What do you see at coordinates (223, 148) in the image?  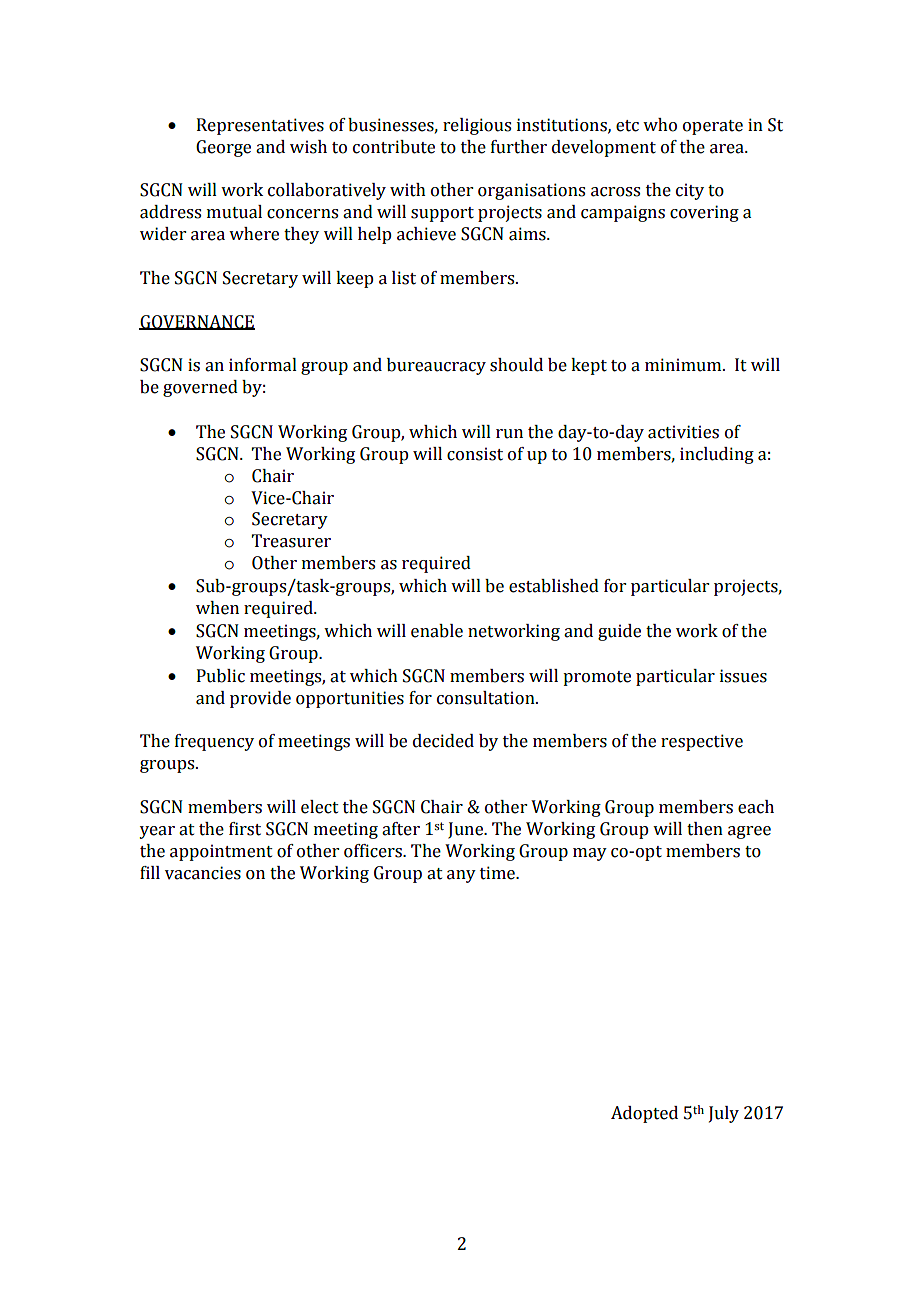 I see `George` at bounding box center [223, 148].
